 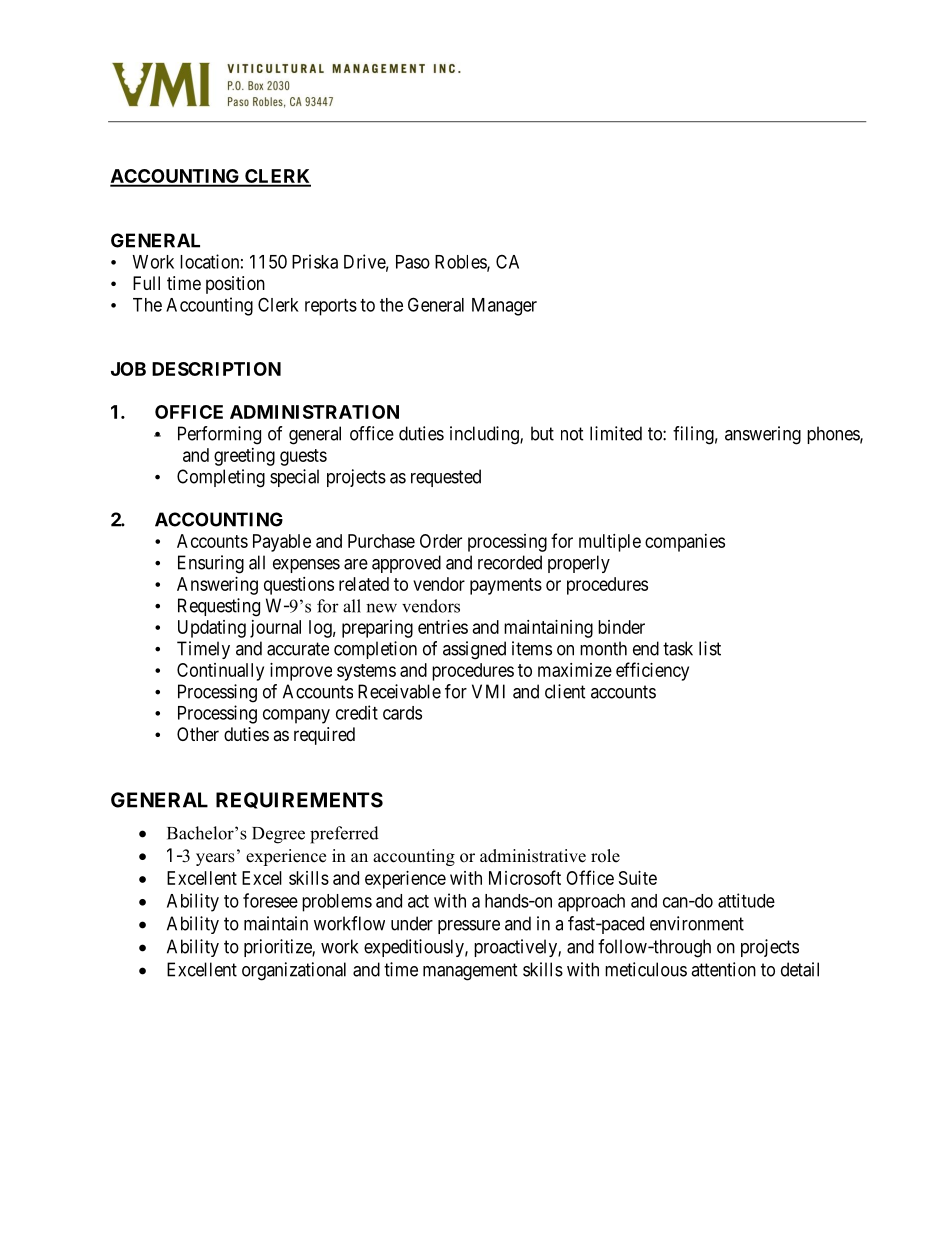 What do you see at coordinates (710, 648) in the screenshot?
I see `list` at bounding box center [710, 648].
